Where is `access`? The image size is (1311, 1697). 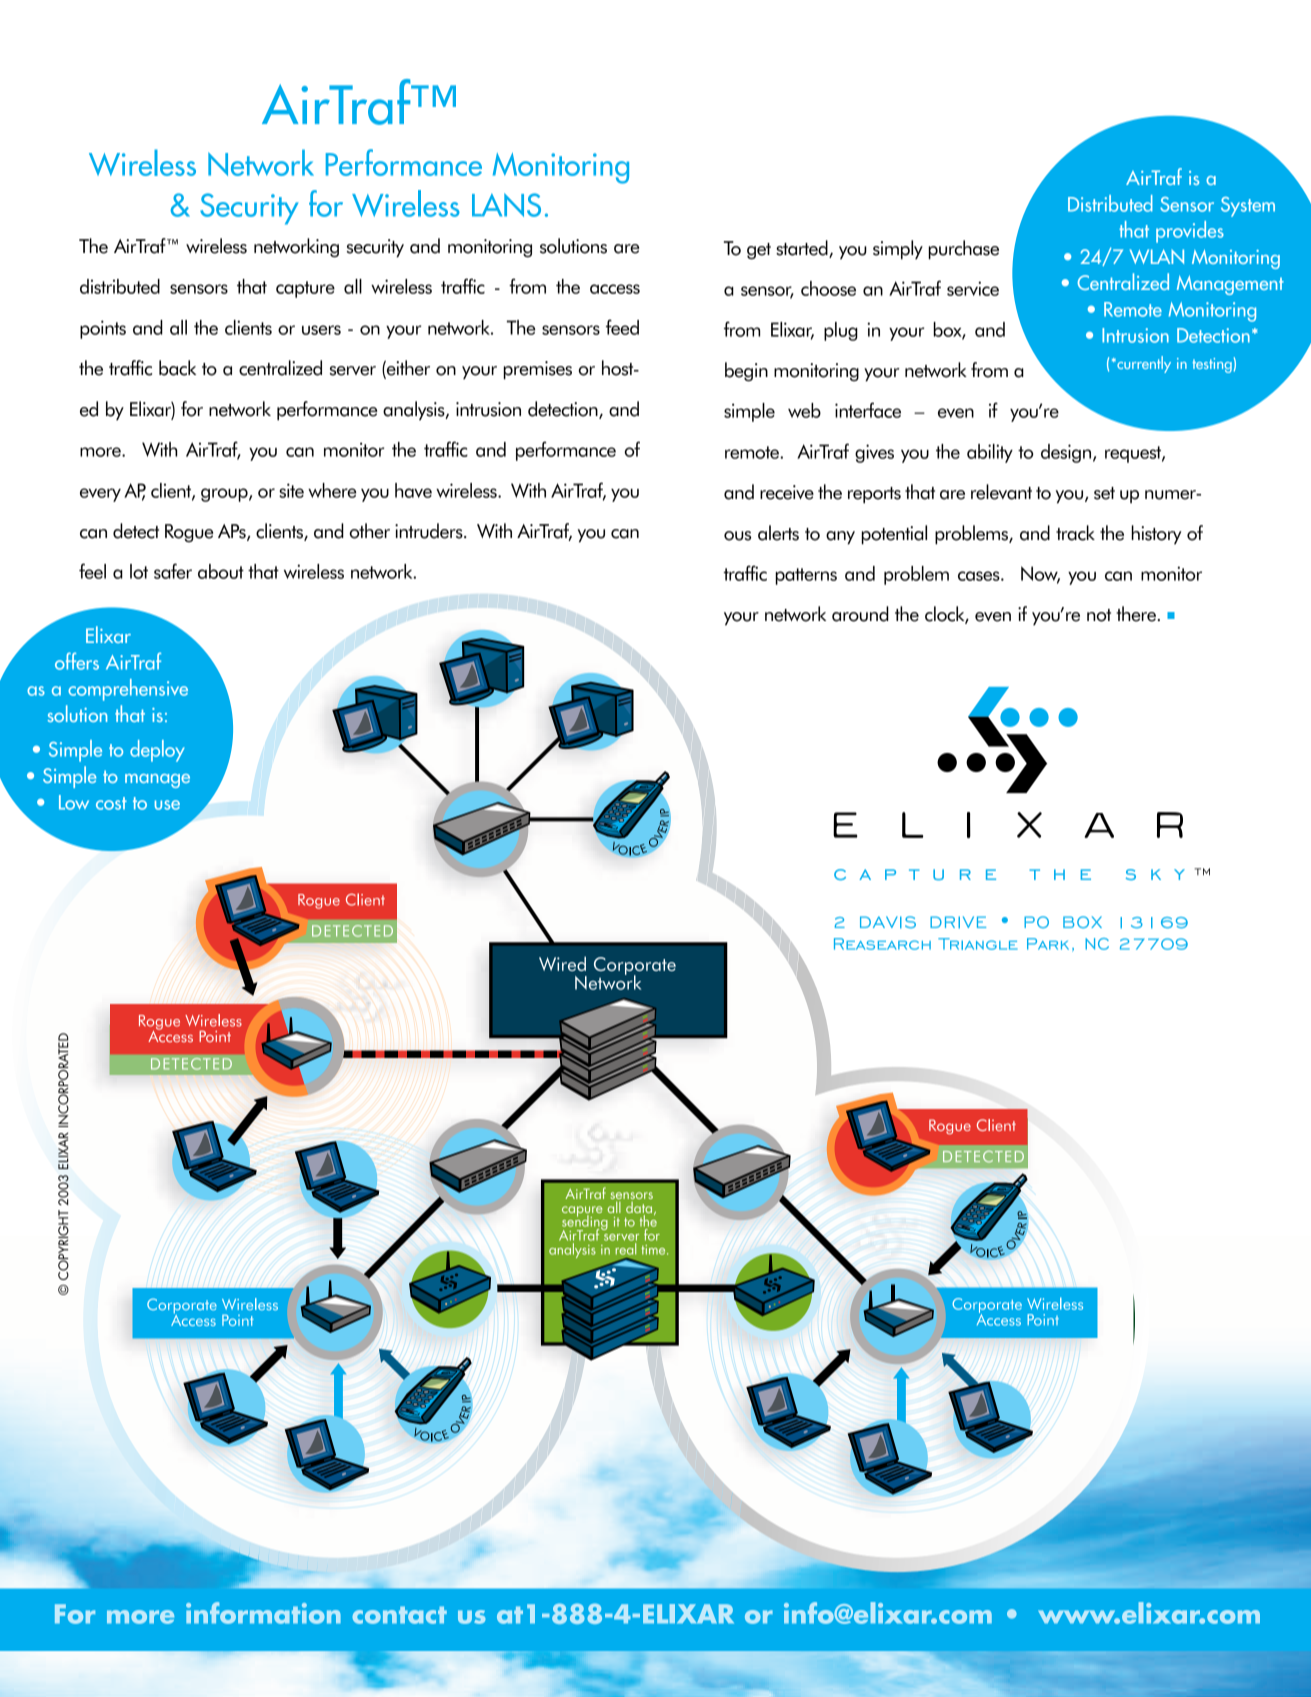 access is located at coordinates (615, 289).
